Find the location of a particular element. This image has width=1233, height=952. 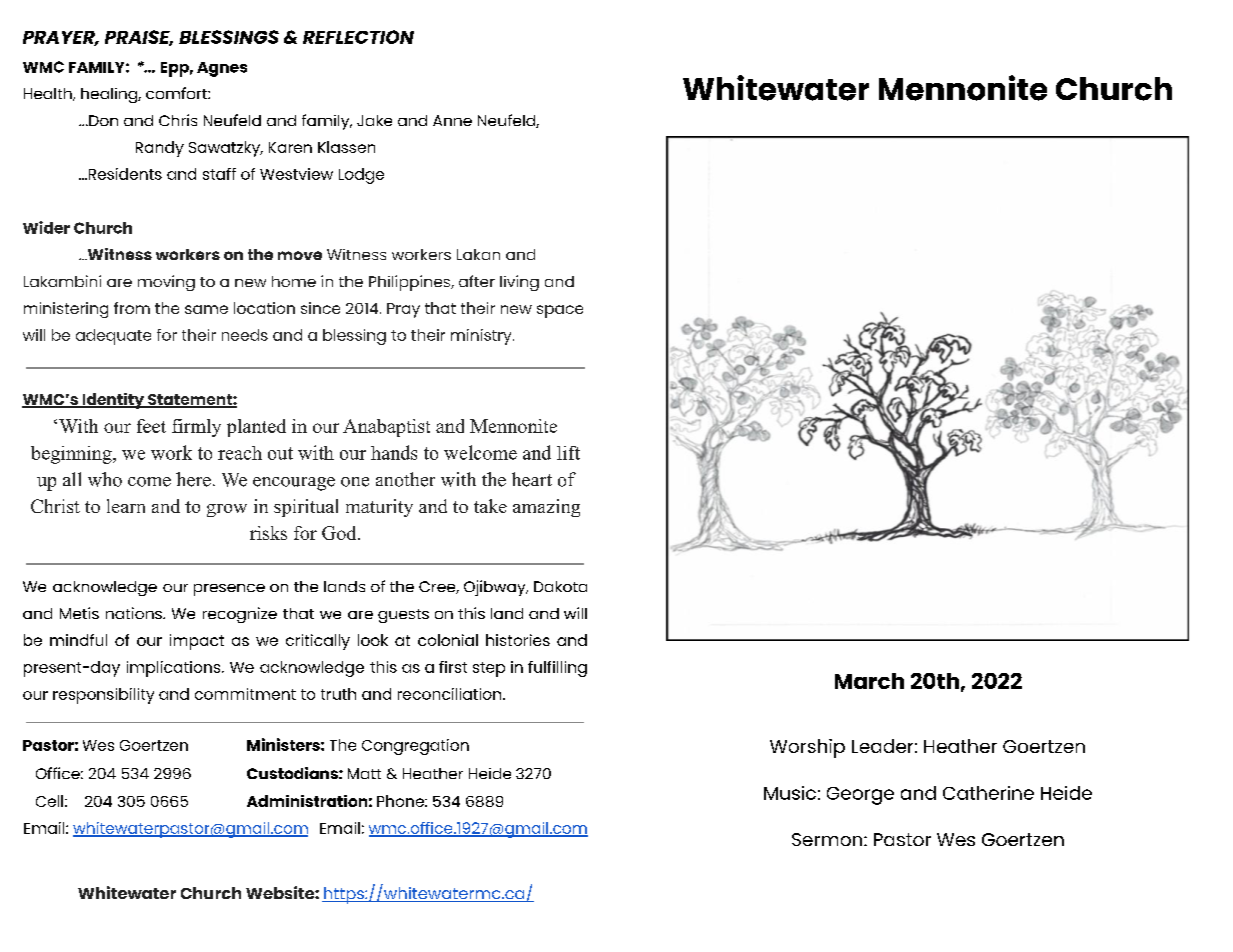

Jake is located at coordinates (374, 120).
